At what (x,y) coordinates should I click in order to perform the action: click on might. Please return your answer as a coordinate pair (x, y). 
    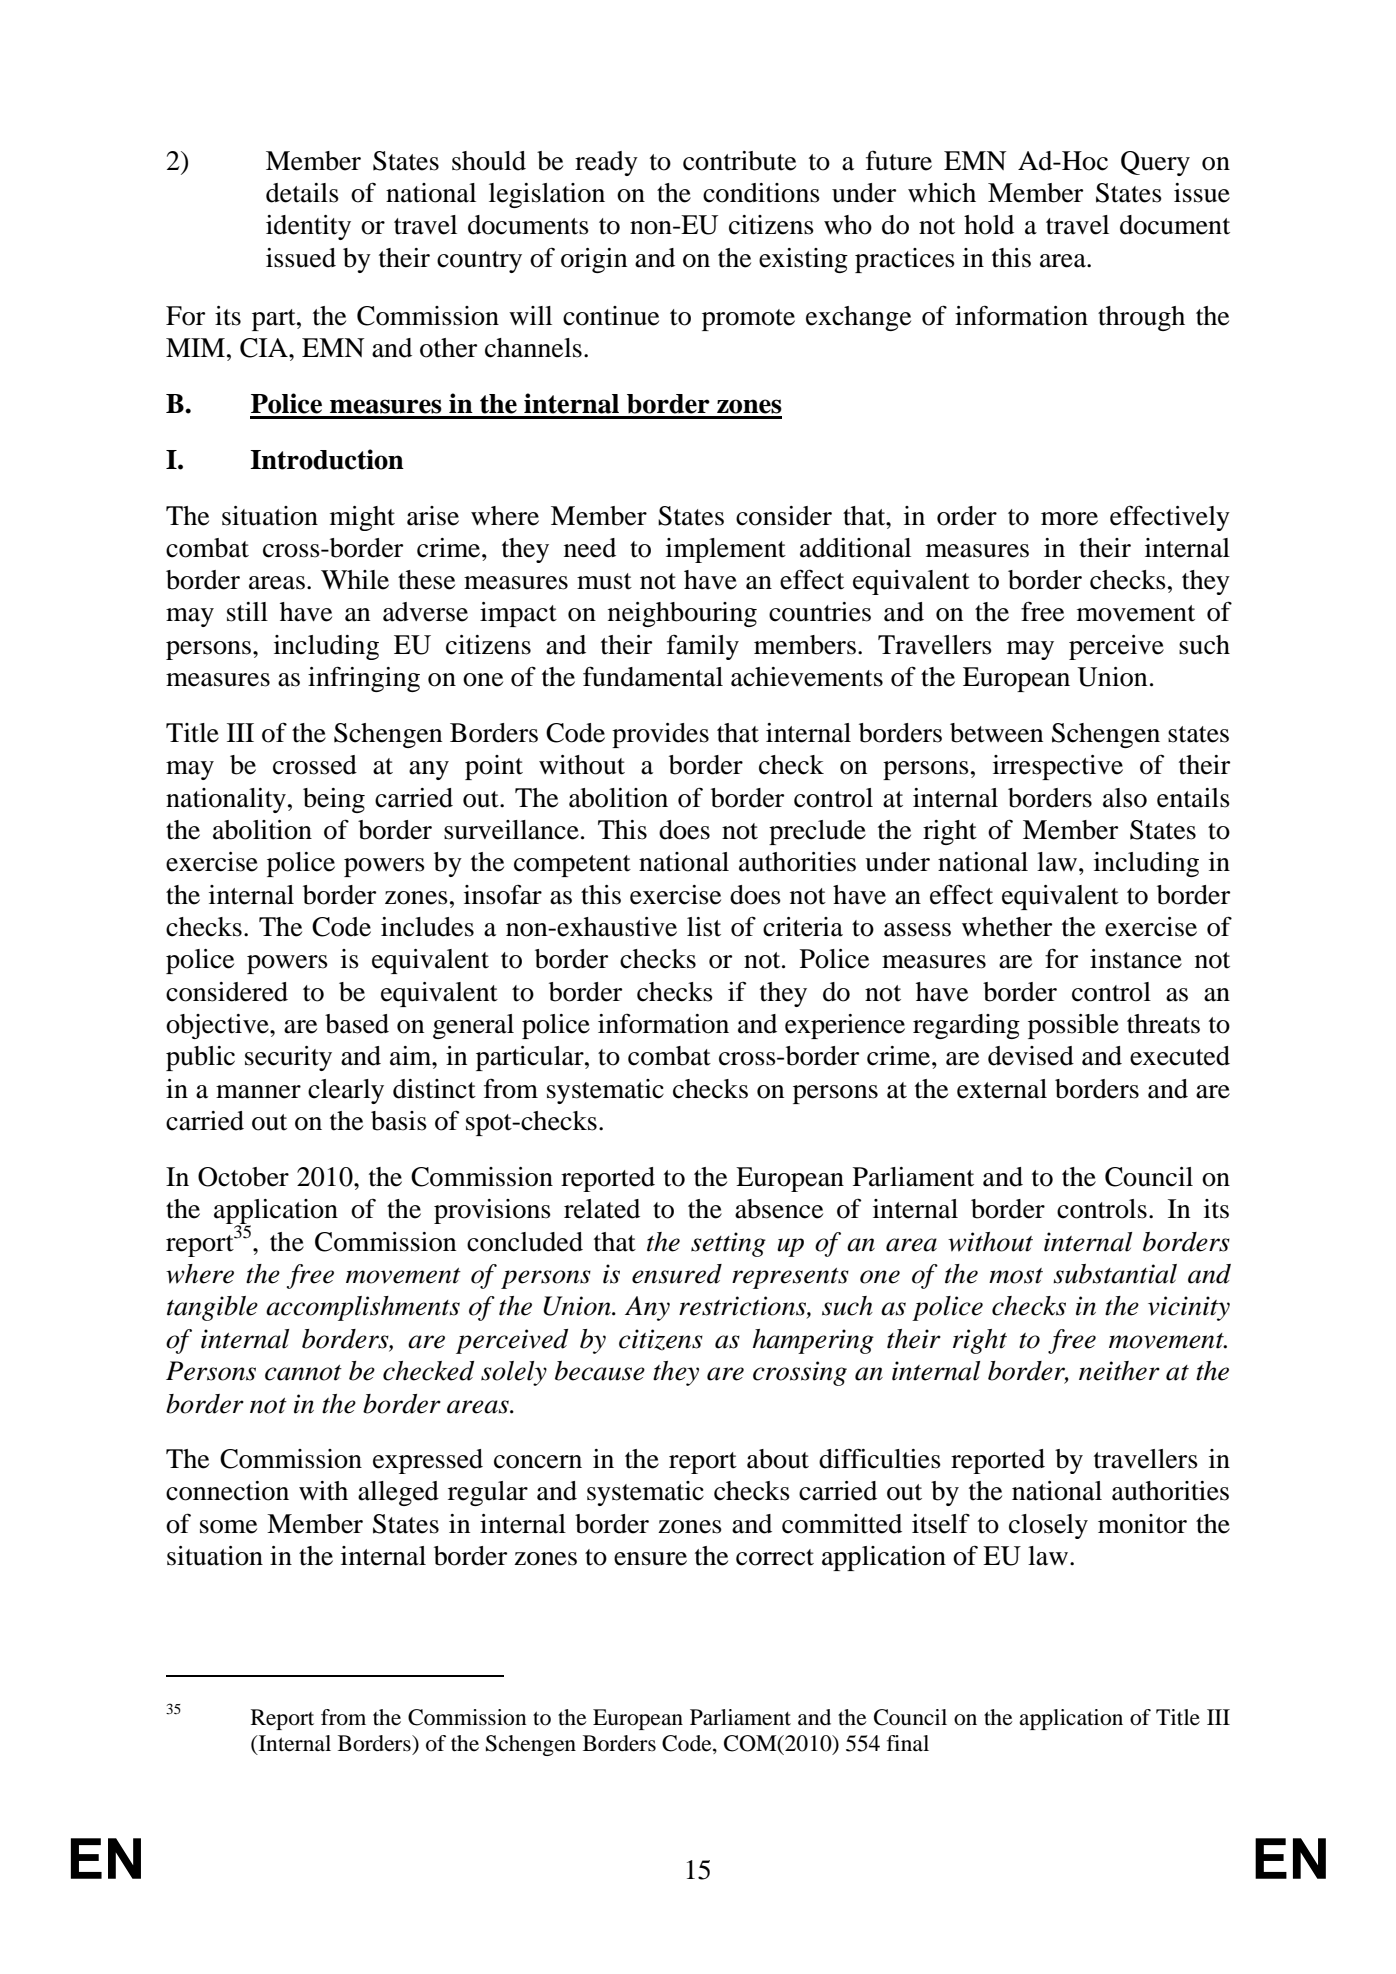
    Looking at the image, I should click on (362, 518).
